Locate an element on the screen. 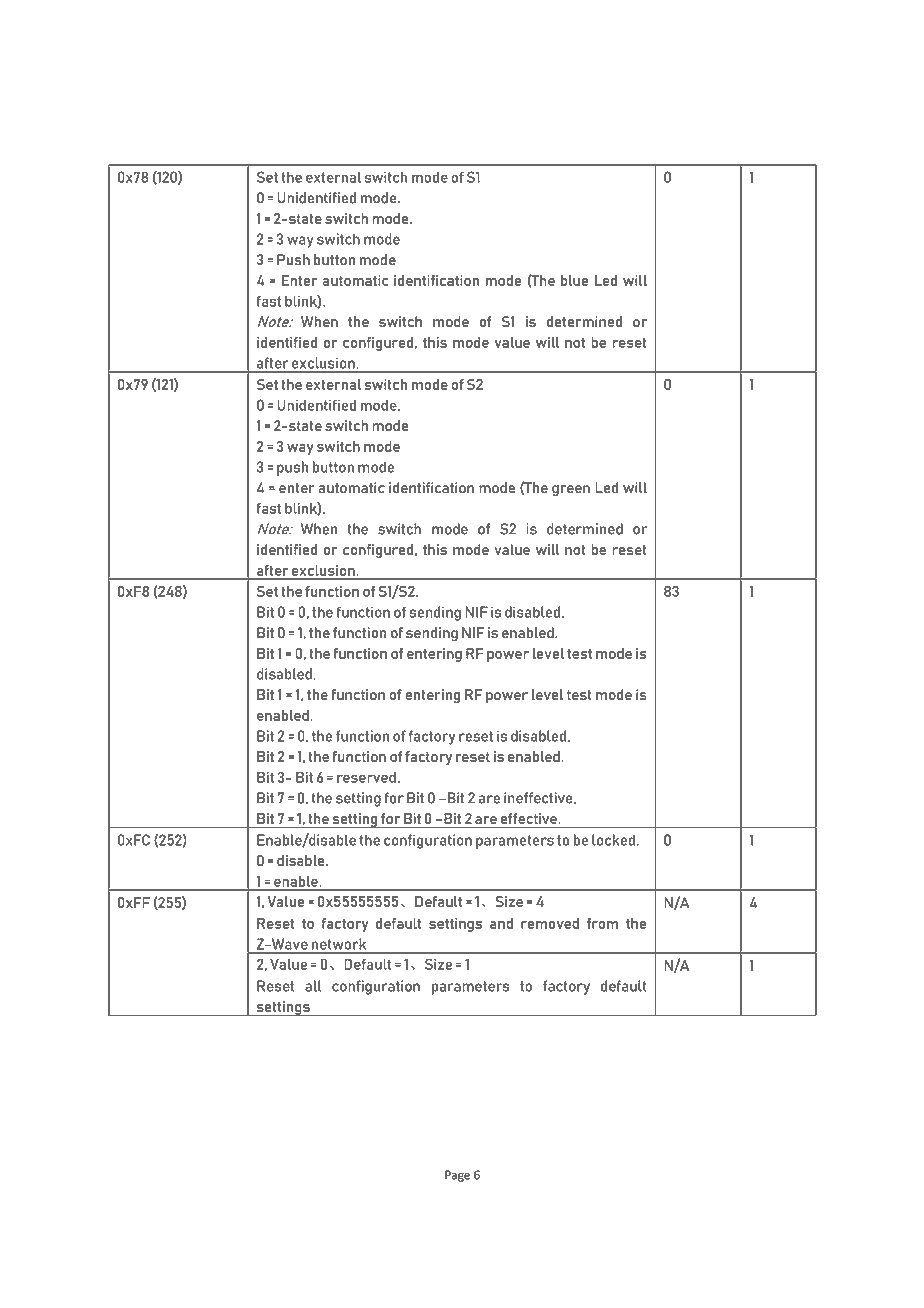 This screenshot has height=1308, width=924. all is located at coordinates (313, 986).
